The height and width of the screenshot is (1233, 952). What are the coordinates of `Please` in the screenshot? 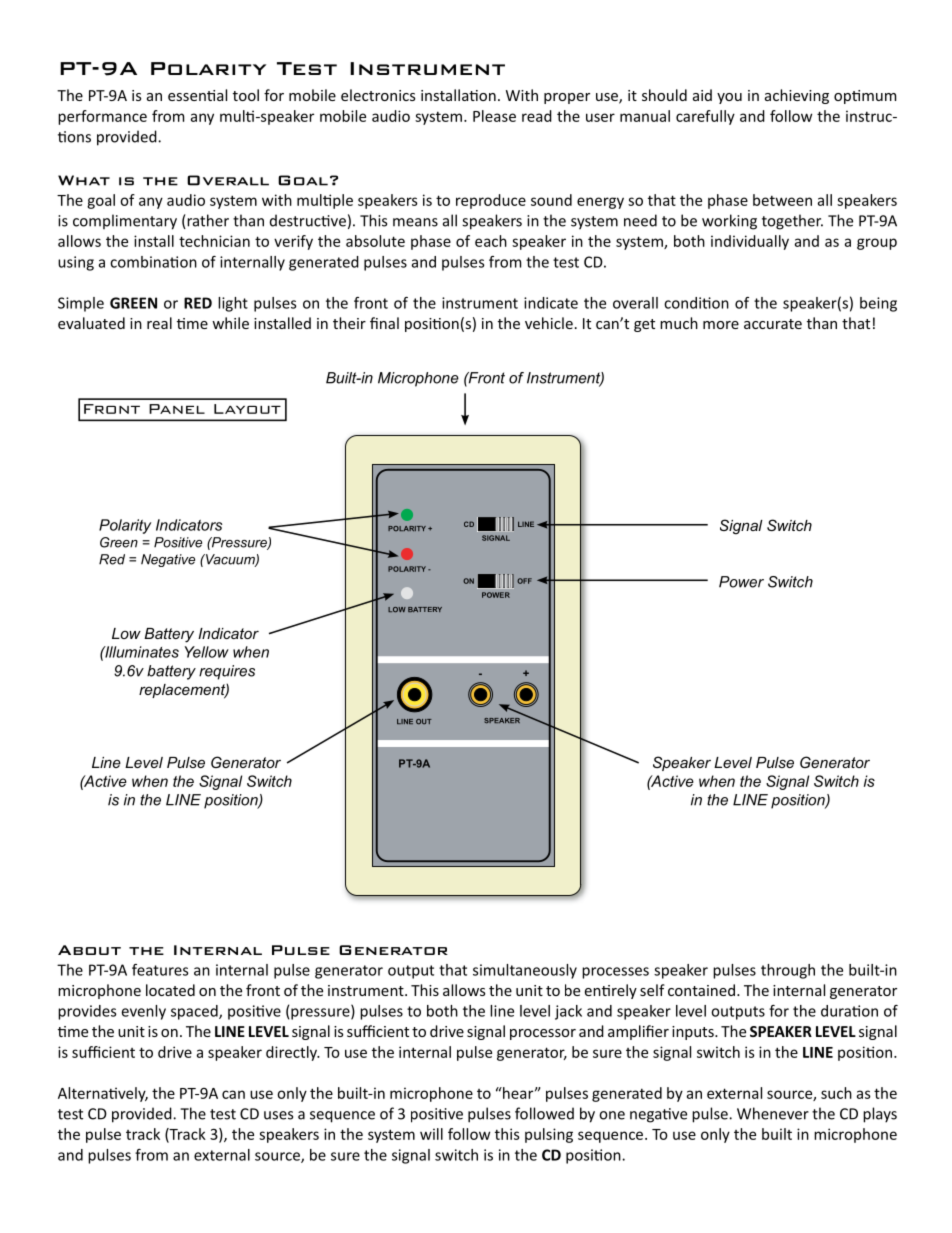 It's located at (494, 116).
